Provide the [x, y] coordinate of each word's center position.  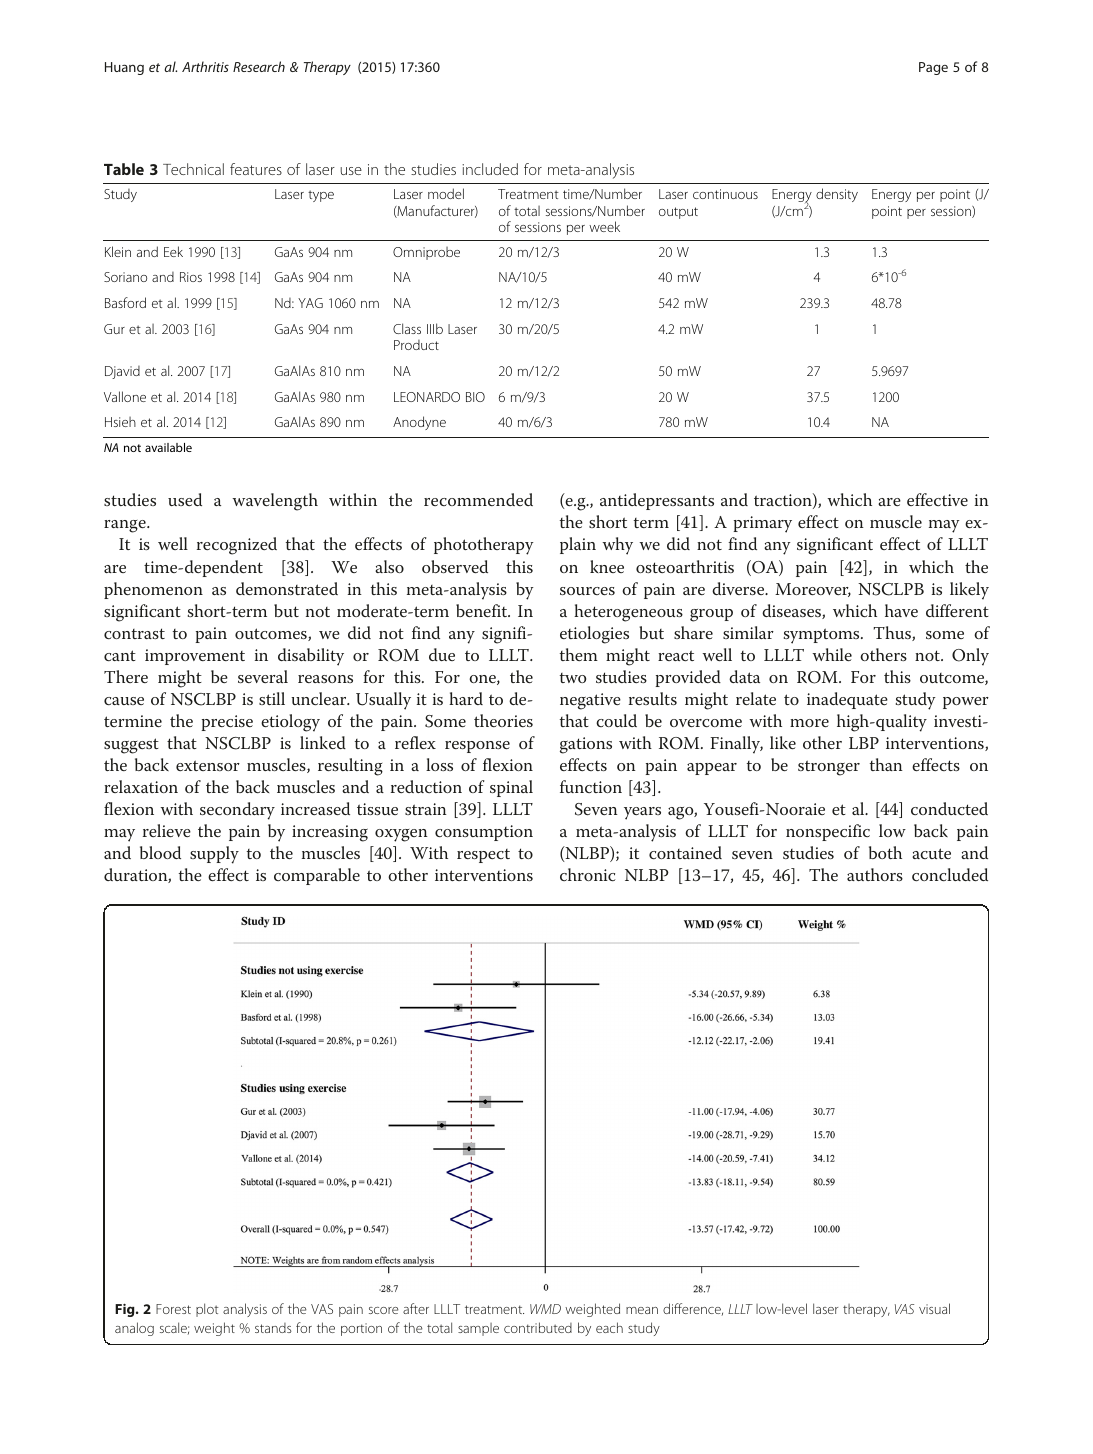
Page [933, 68]
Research [259, 66]
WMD [545, 1309]
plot [207, 1310]
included [490, 169]
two [573, 678]
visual [934, 1308]
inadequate [847, 700]
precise [227, 723]
